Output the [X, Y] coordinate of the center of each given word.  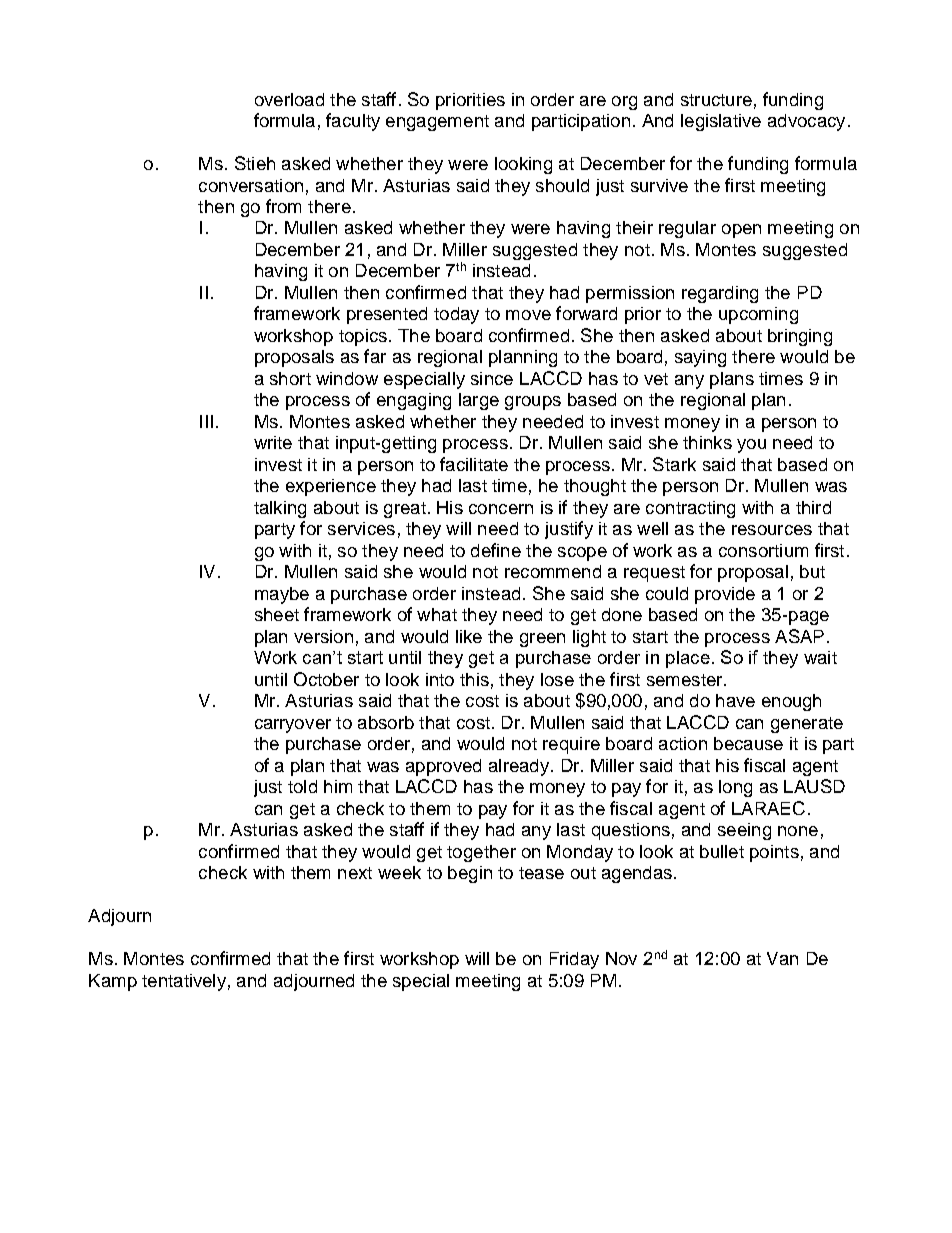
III [206, 421]
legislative [721, 122]
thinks [707, 442]
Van [782, 958]
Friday [574, 960]
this [474, 679]
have [735, 700]
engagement [437, 123]
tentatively [184, 982]
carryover [293, 726]
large [479, 401]
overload [289, 99]
